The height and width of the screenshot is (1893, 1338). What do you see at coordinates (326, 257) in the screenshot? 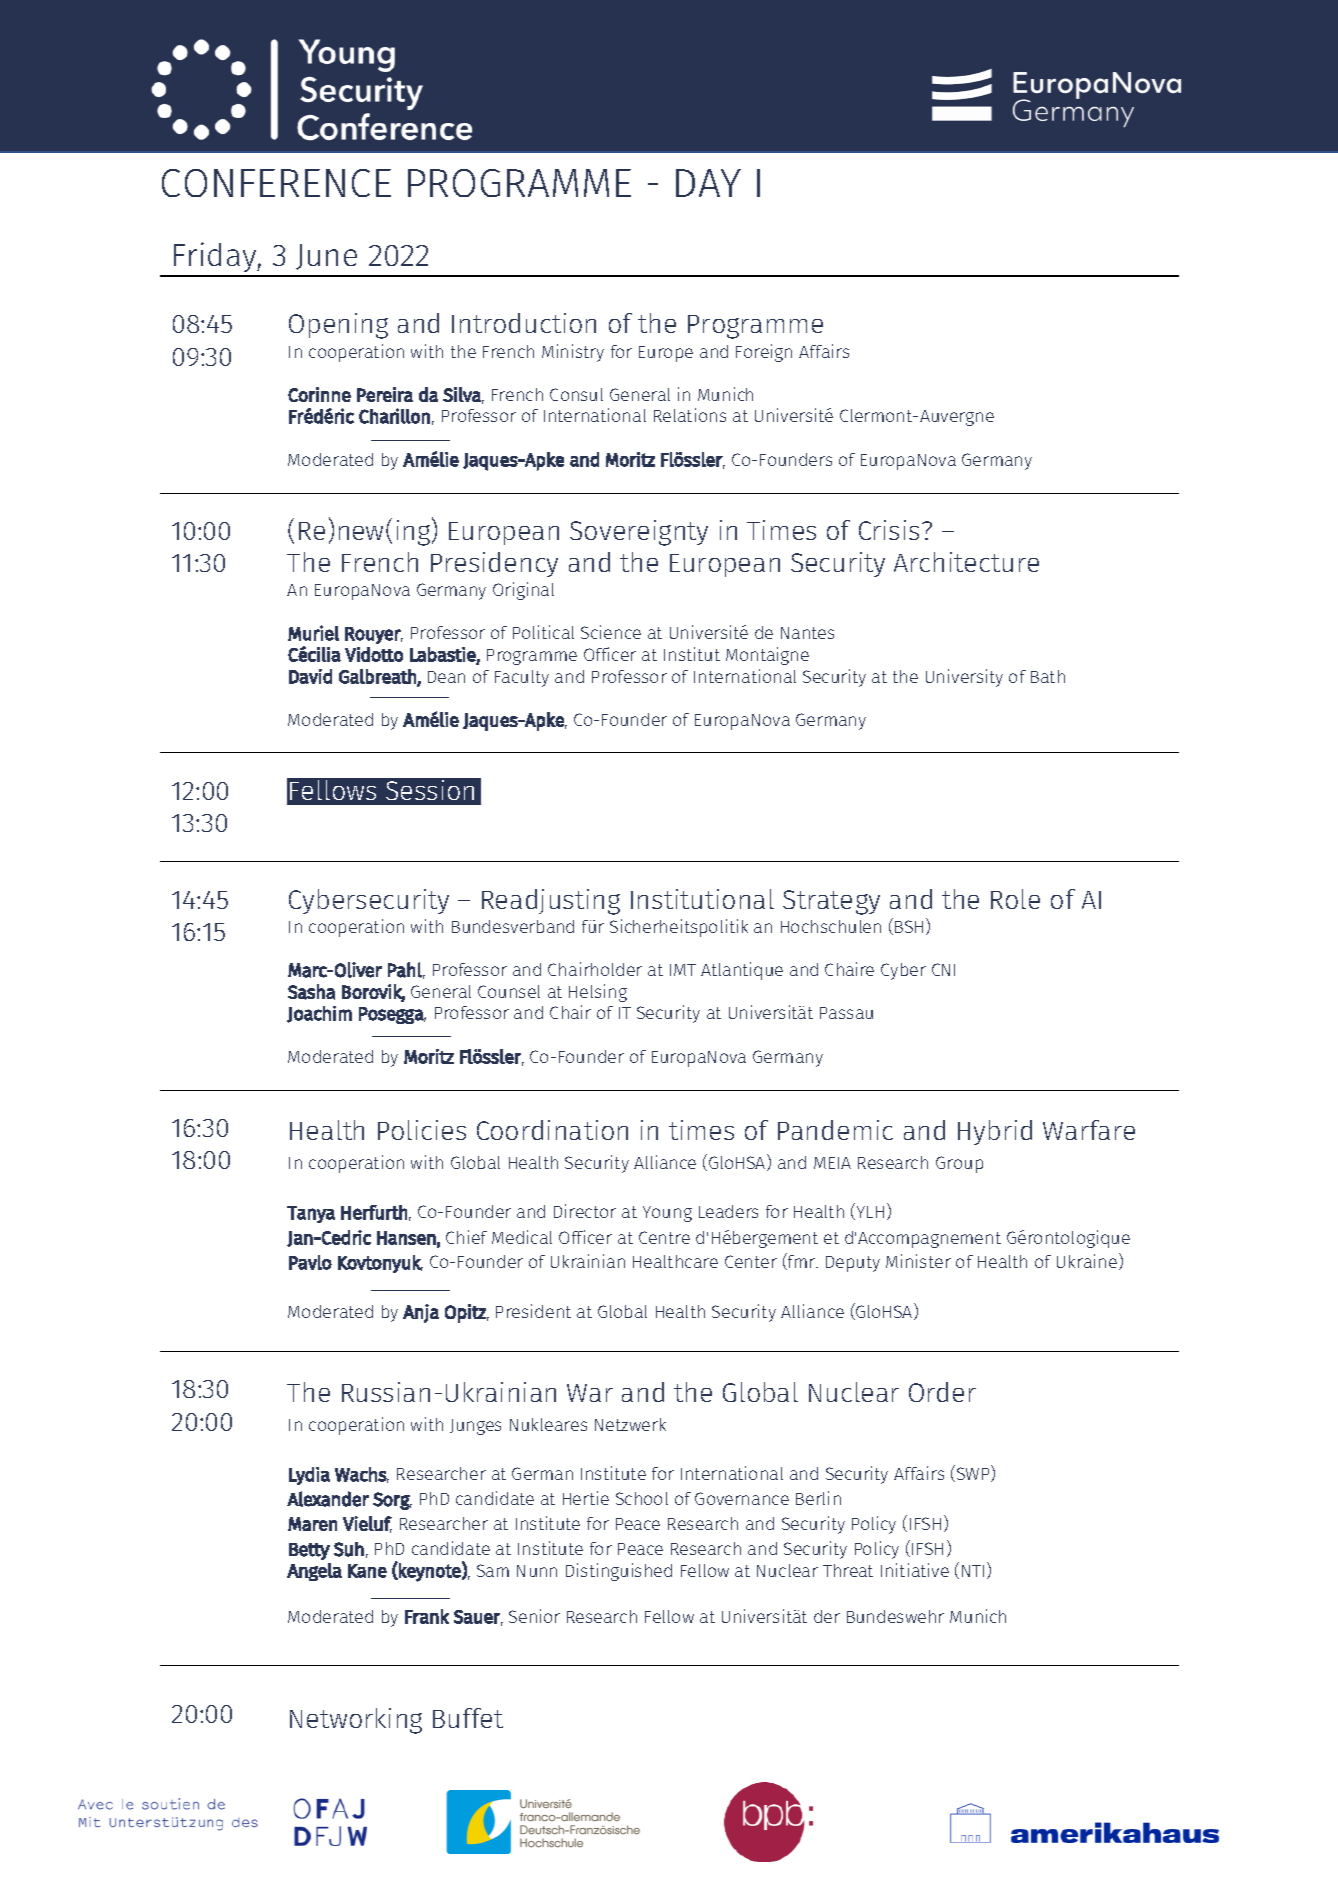
I see `June` at bounding box center [326, 257].
